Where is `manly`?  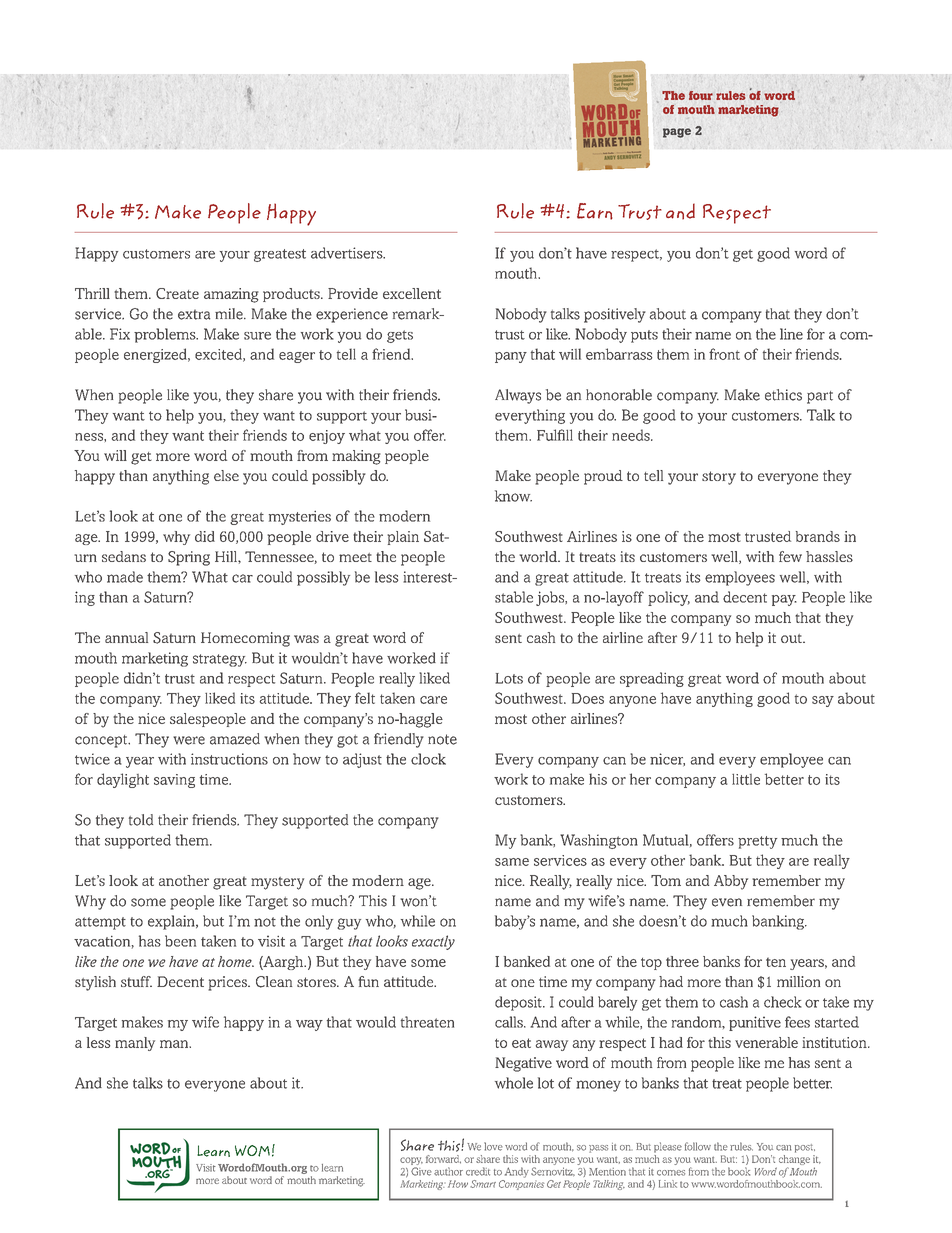
manly is located at coordinates (135, 1044).
